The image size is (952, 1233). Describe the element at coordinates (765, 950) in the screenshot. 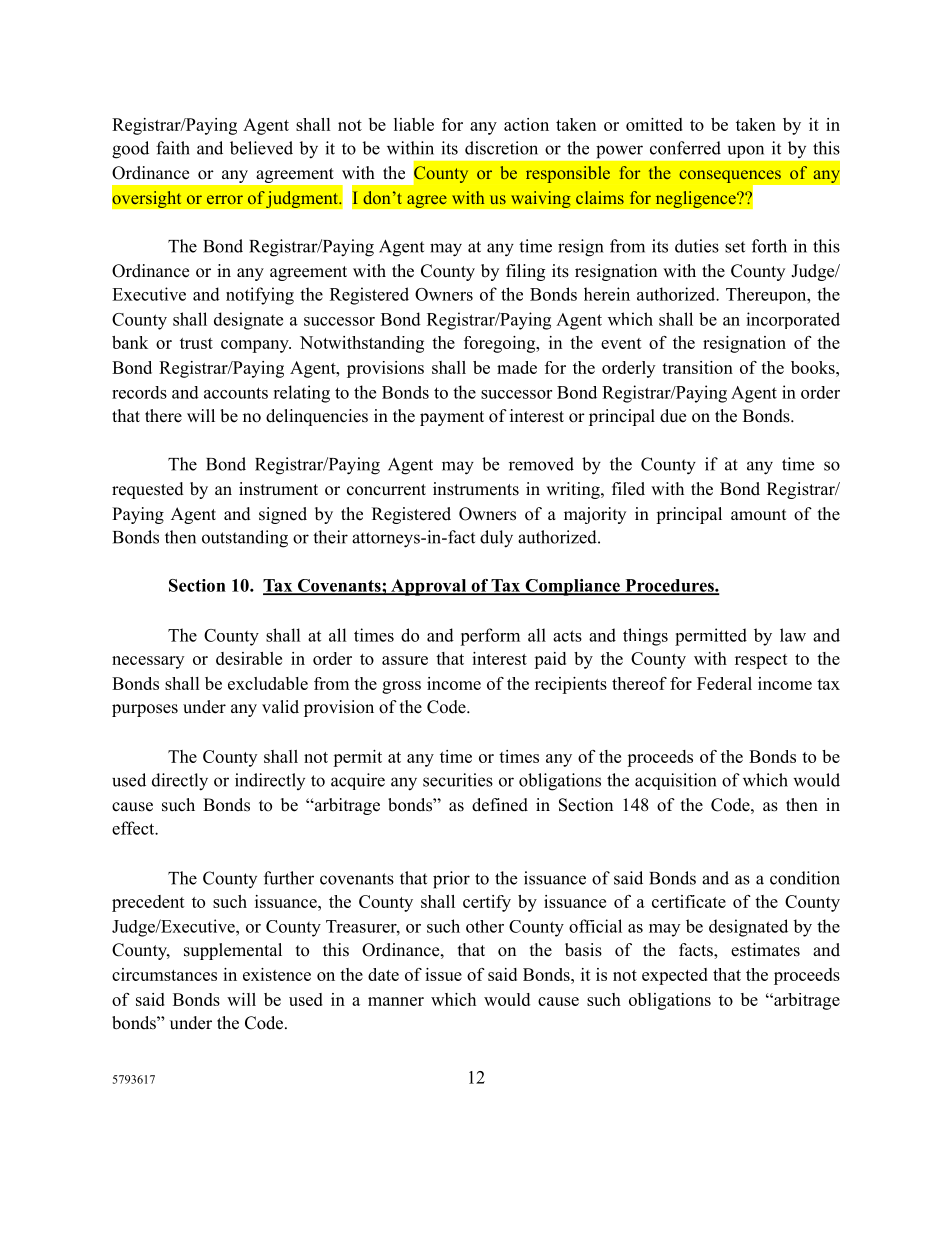

I see `estimates` at that location.
